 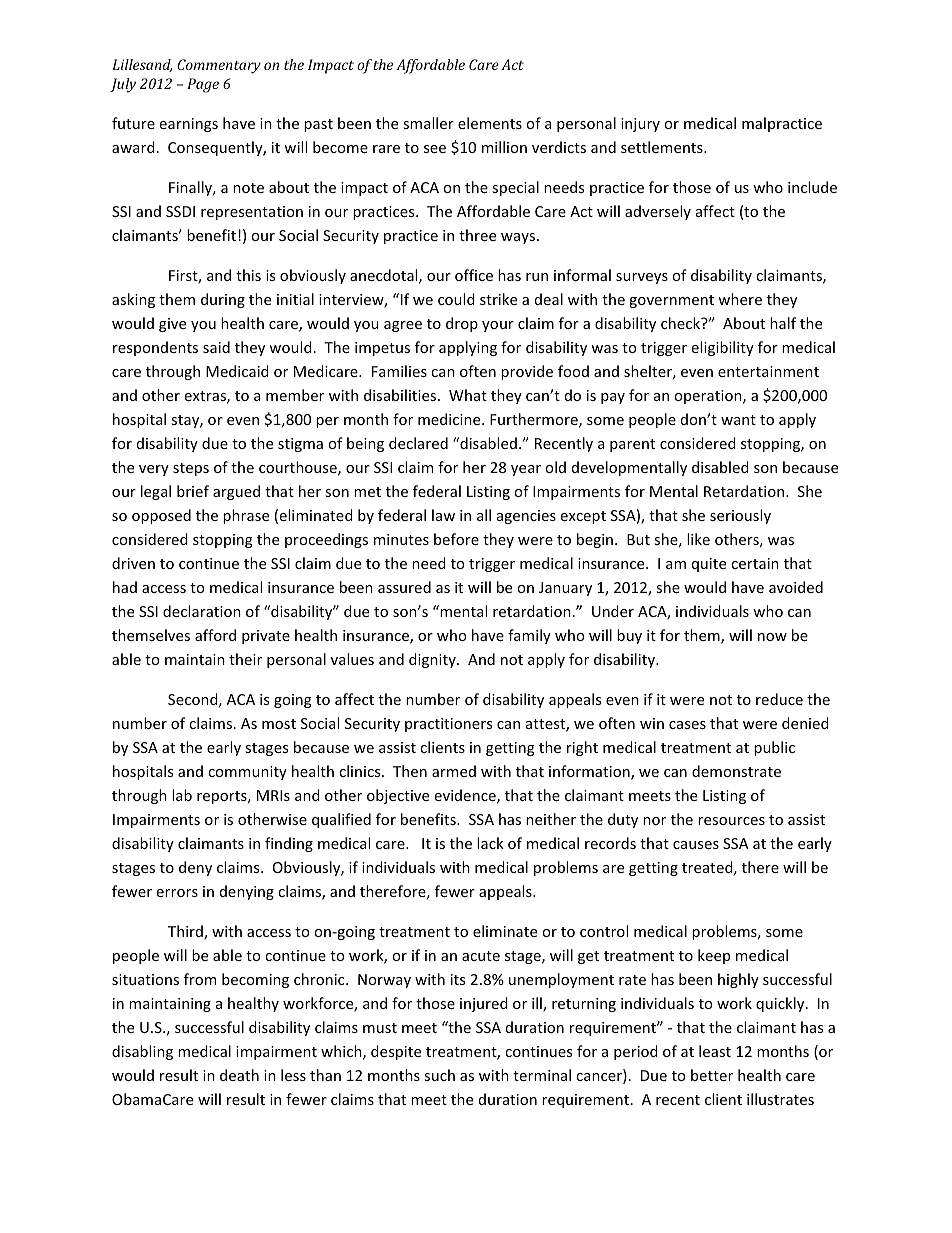 I want to click on Medicaid, so click(x=237, y=371).
